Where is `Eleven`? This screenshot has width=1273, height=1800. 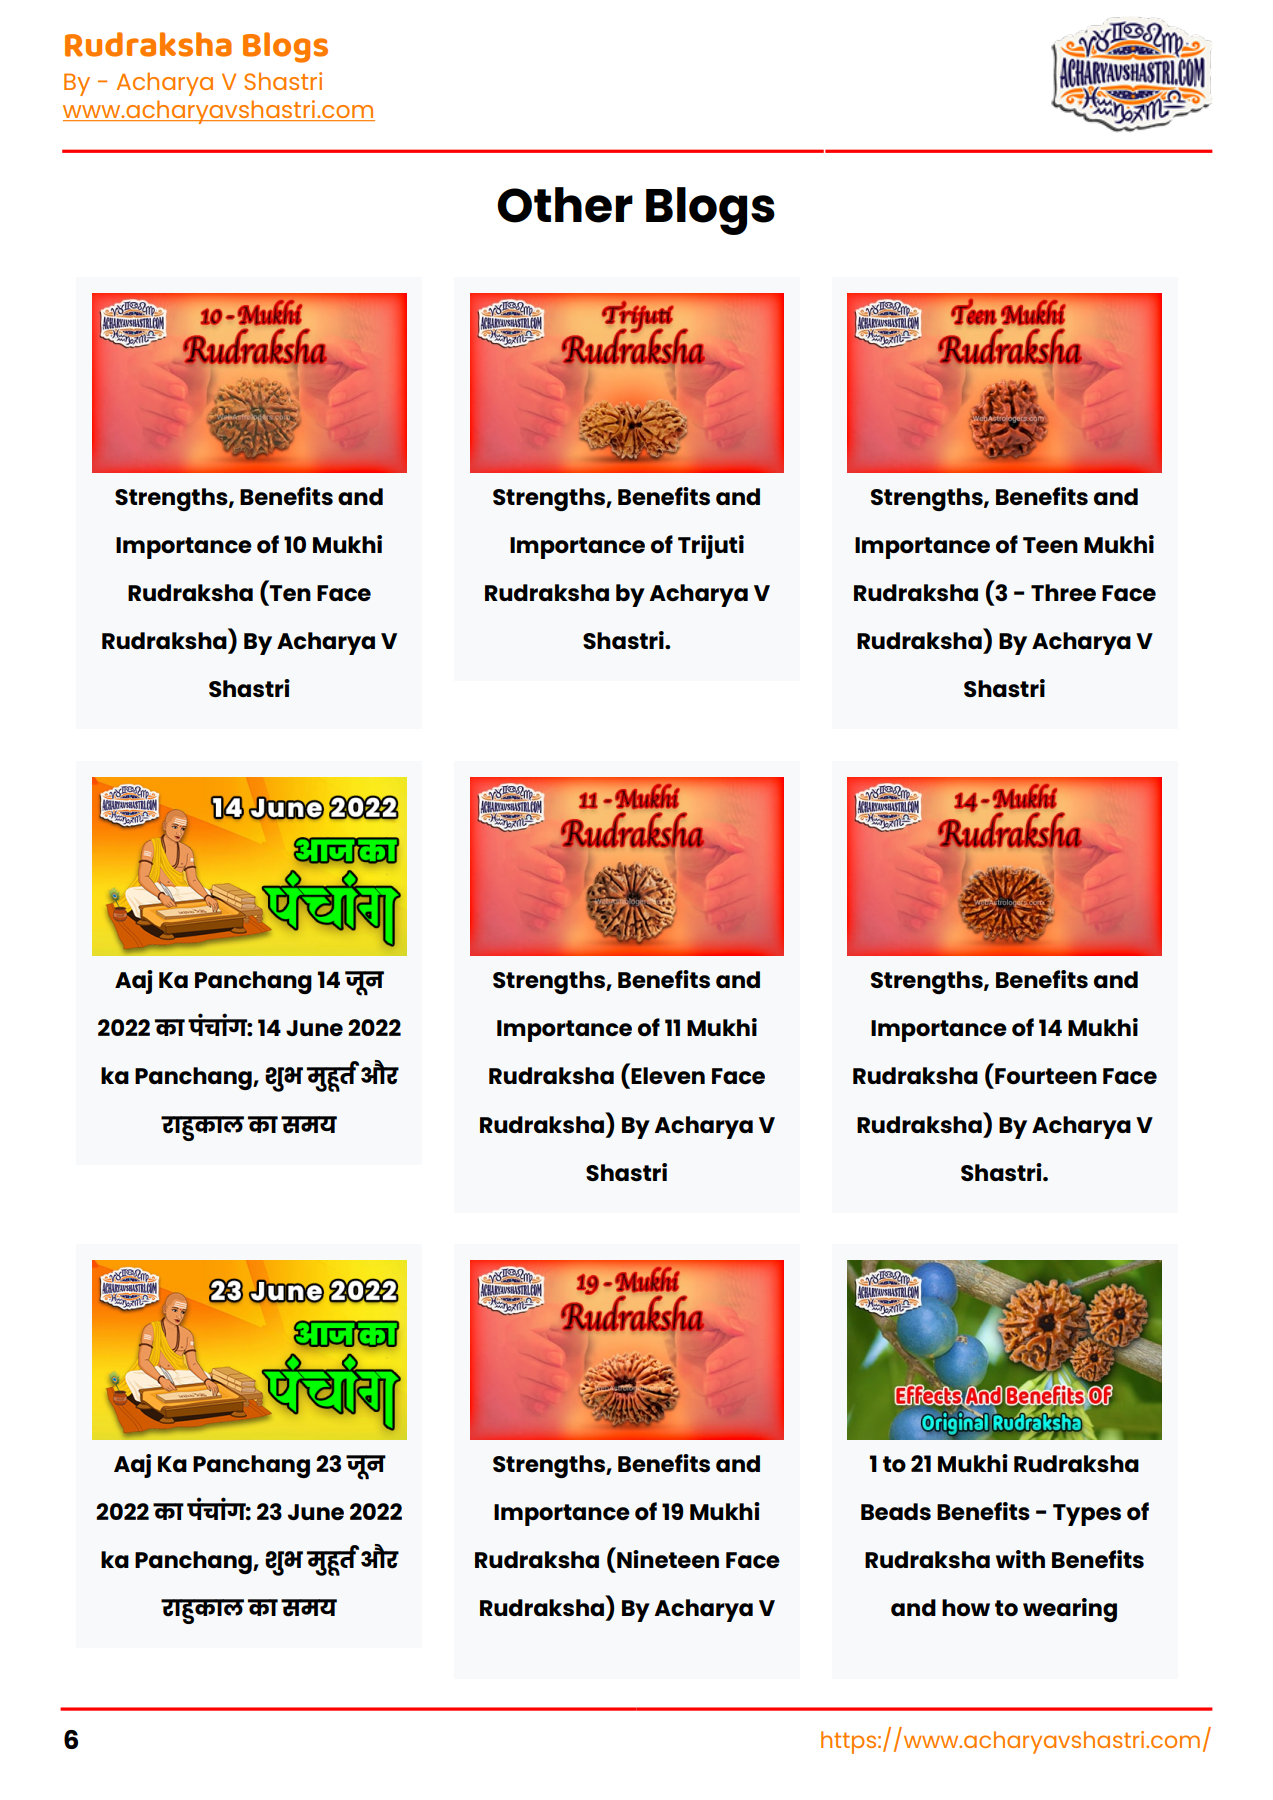
Eleven is located at coordinates (668, 1075).
